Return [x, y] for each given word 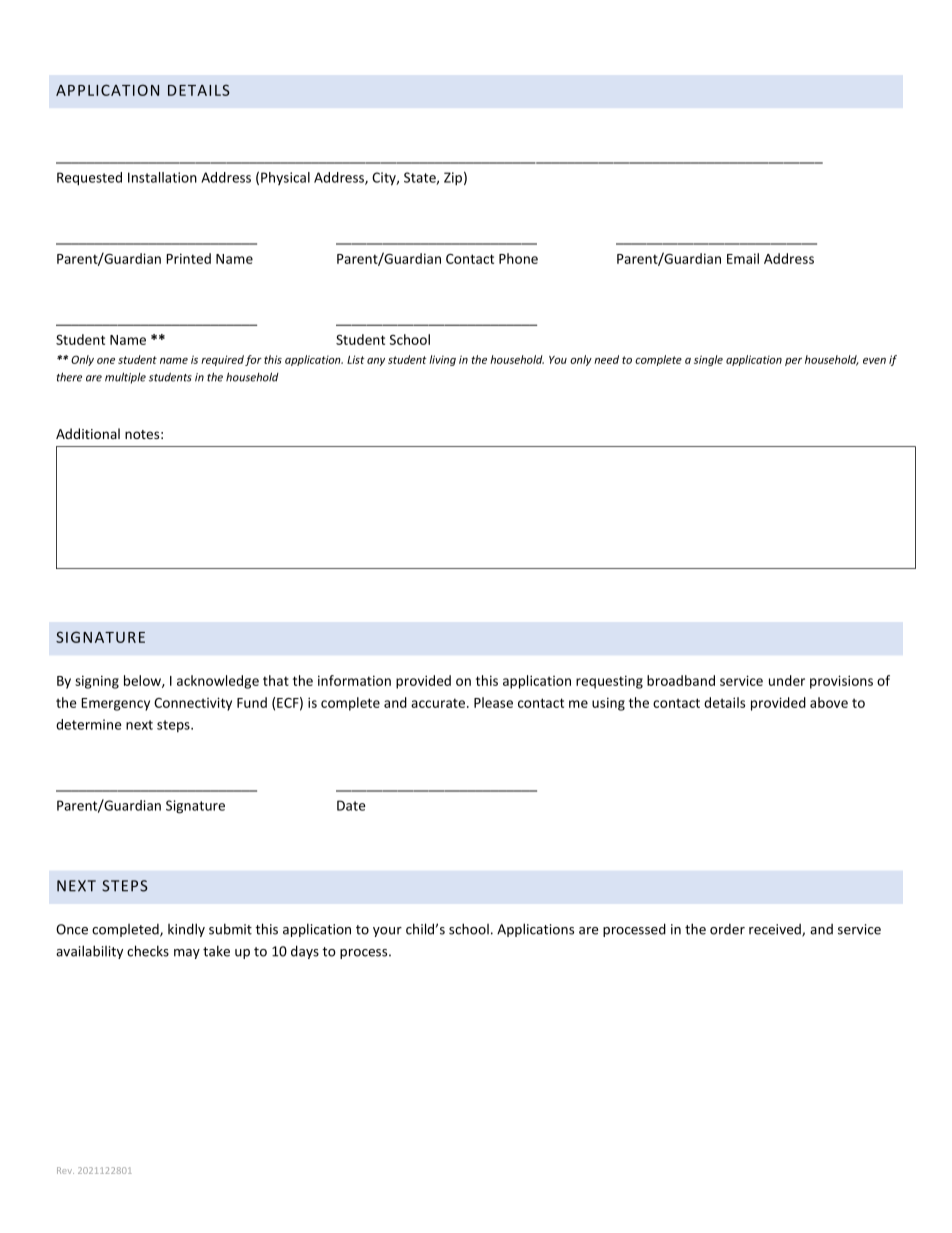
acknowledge [218, 682]
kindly [186, 930]
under [787, 680]
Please [493, 702]
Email [743, 258]
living [442, 360]
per [793, 362]
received [776, 930]
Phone [518, 258]
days [305, 952]
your [387, 932]
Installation [162, 177]
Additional [88, 433]
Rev [65, 1170]
